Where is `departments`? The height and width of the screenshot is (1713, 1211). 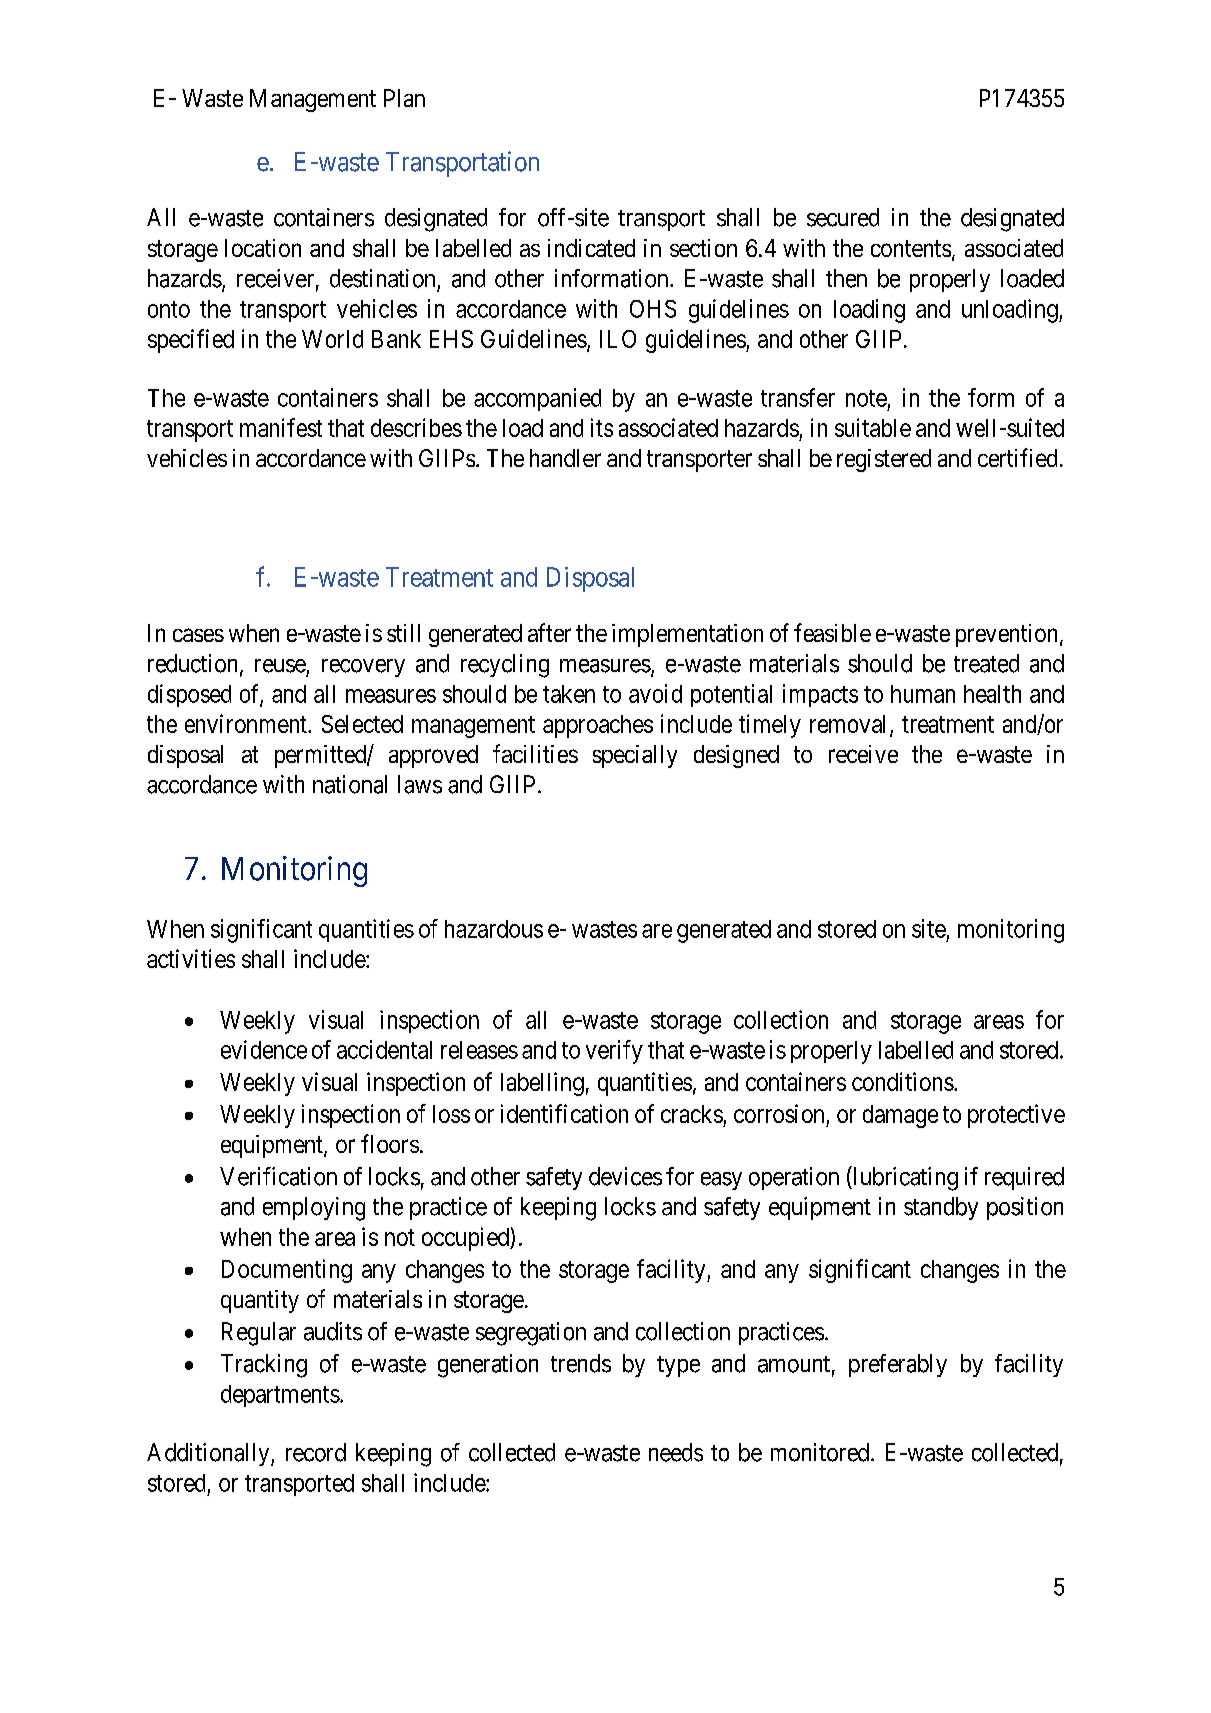 departments is located at coordinates (280, 1396).
